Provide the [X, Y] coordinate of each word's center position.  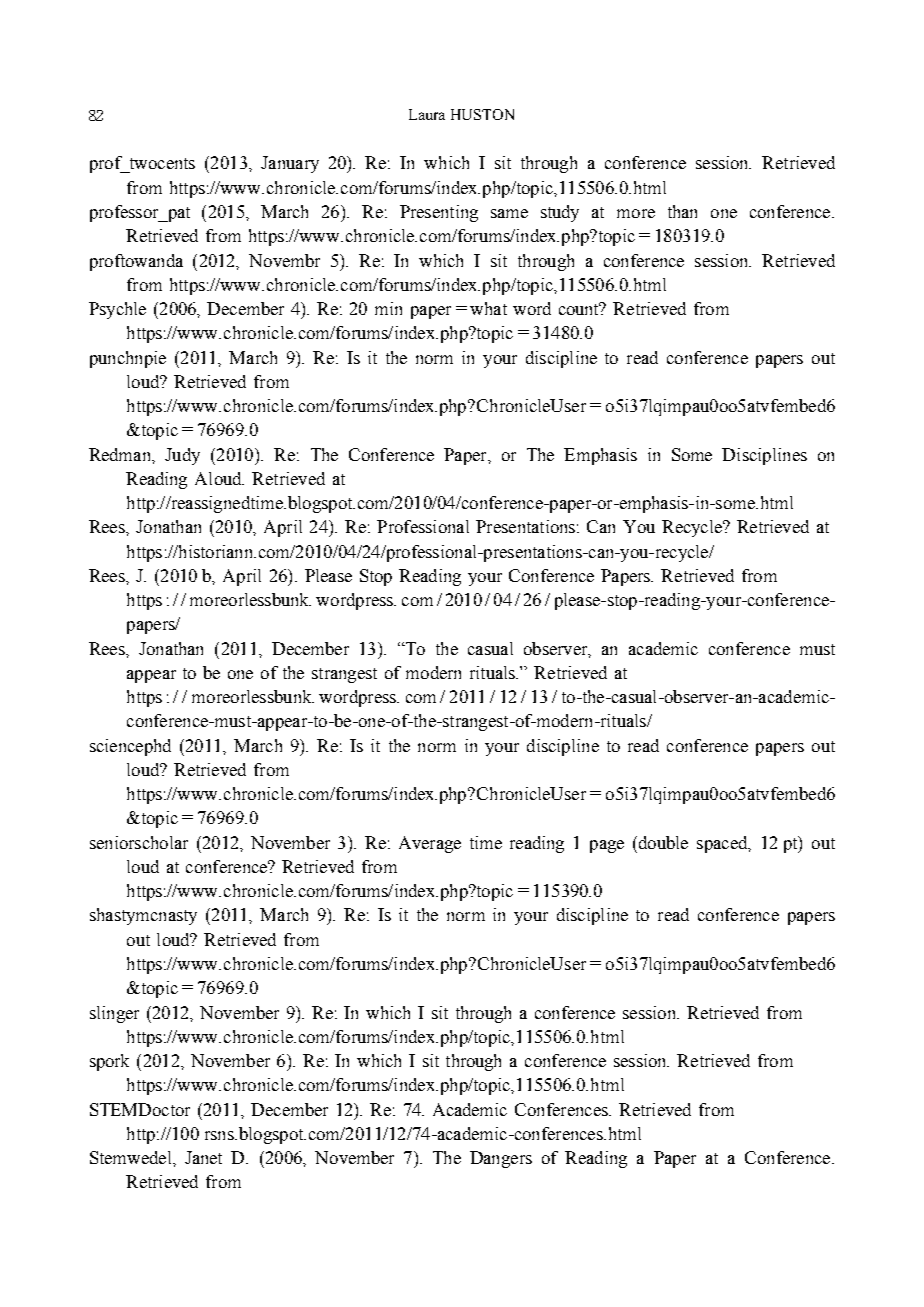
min [388, 308]
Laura [427, 114]
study [560, 213]
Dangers [501, 1159]
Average [430, 844]
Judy [182, 456]
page [607, 846]
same [509, 213]
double [662, 842]
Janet [203, 1157]
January [290, 164]
